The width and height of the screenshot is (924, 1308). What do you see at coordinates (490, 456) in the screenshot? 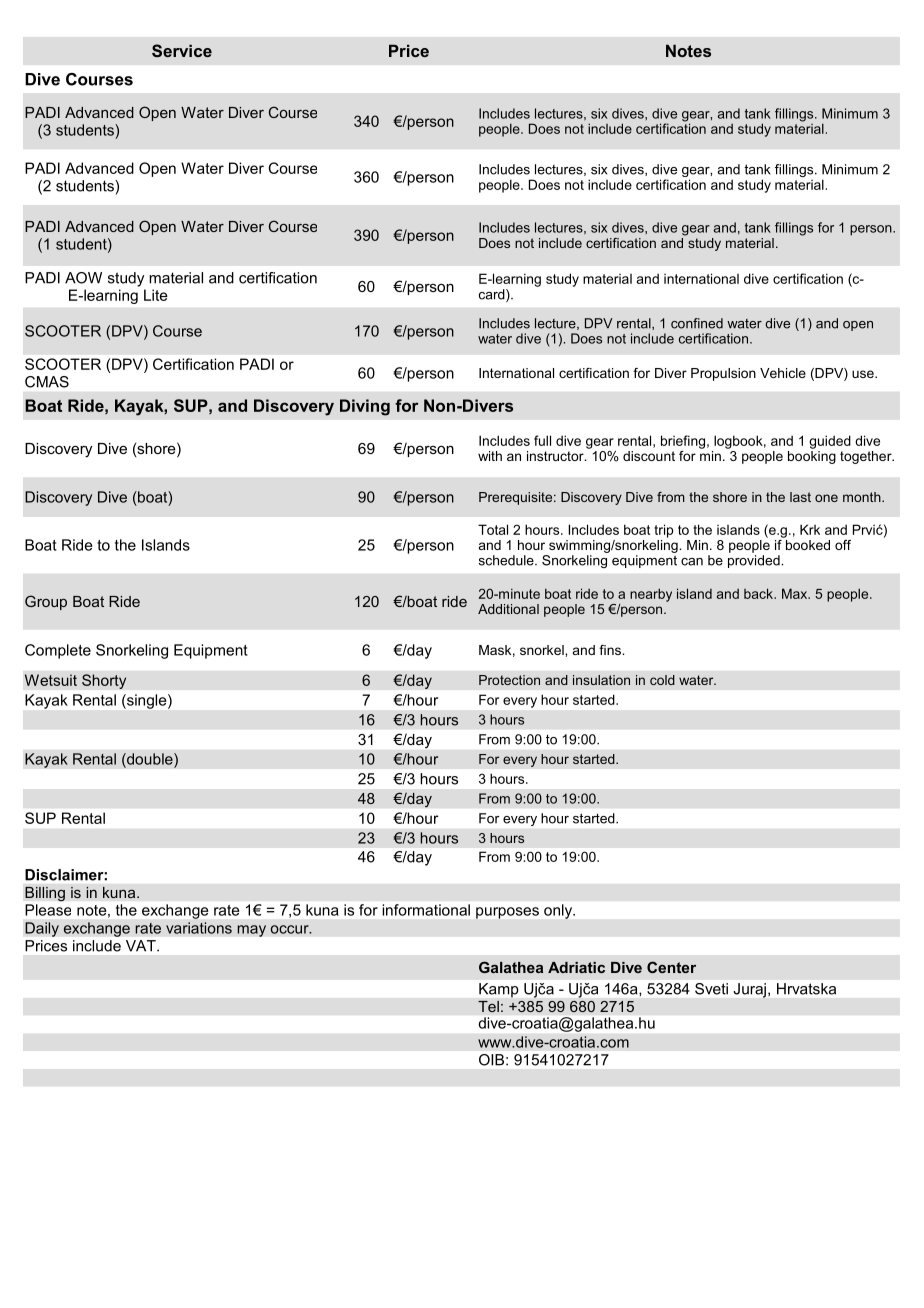
I see `with` at bounding box center [490, 456].
